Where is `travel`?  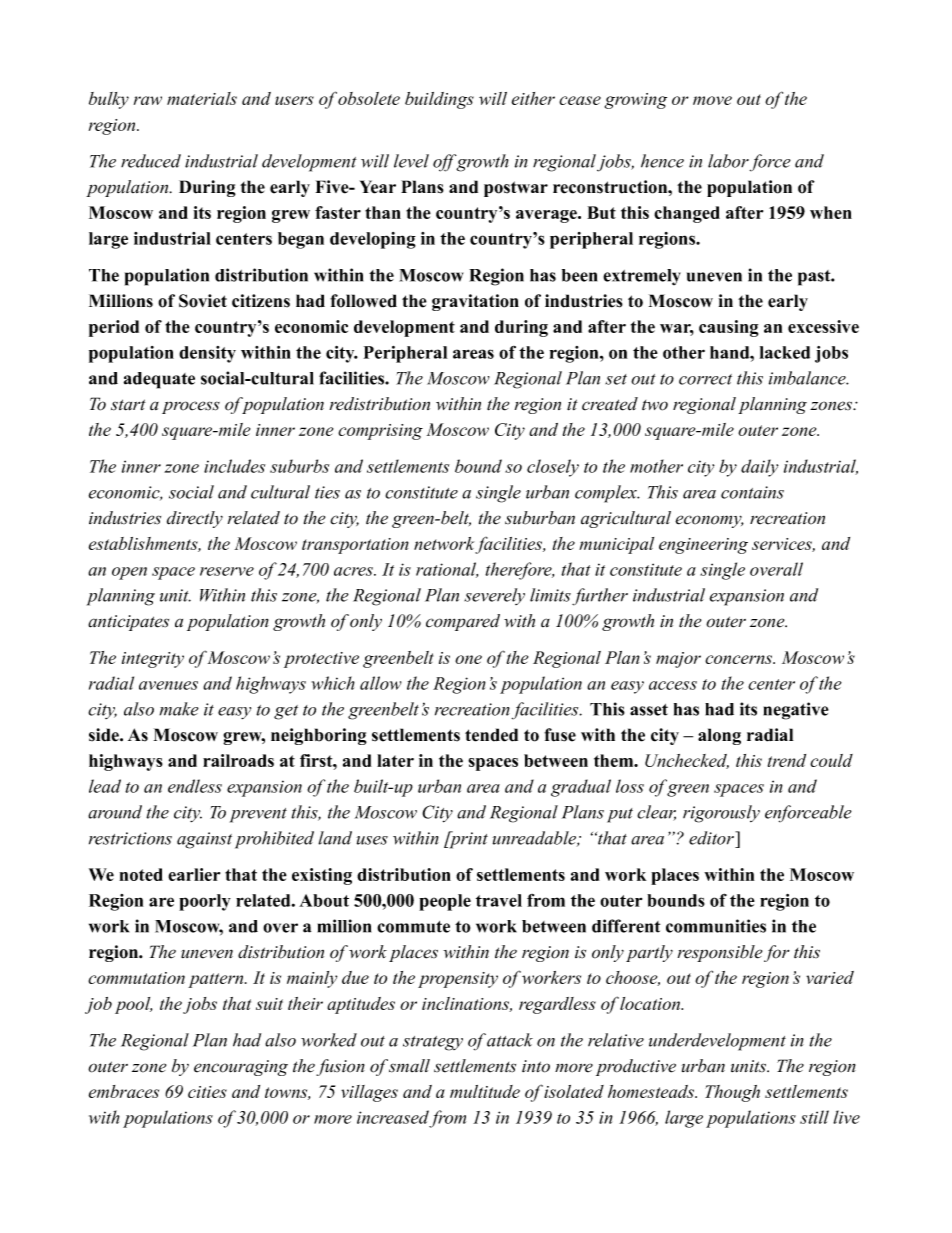 travel is located at coordinates (499, 900).
